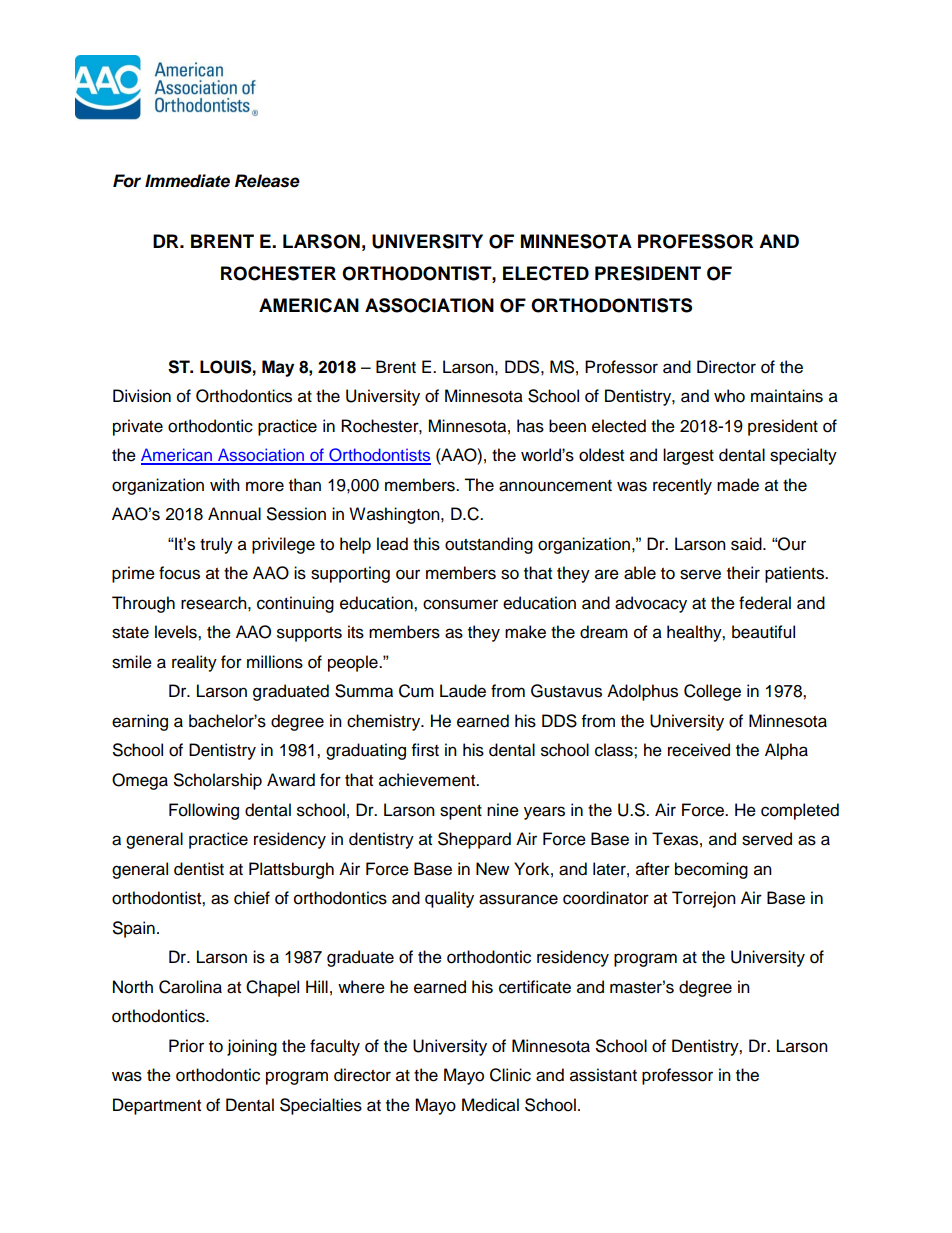 The height and width of the screenshot is (1233, 952). What do you see at coordinates (267, 181) in the screenshot?
I see `Release` at bounding box center [267, 181].
